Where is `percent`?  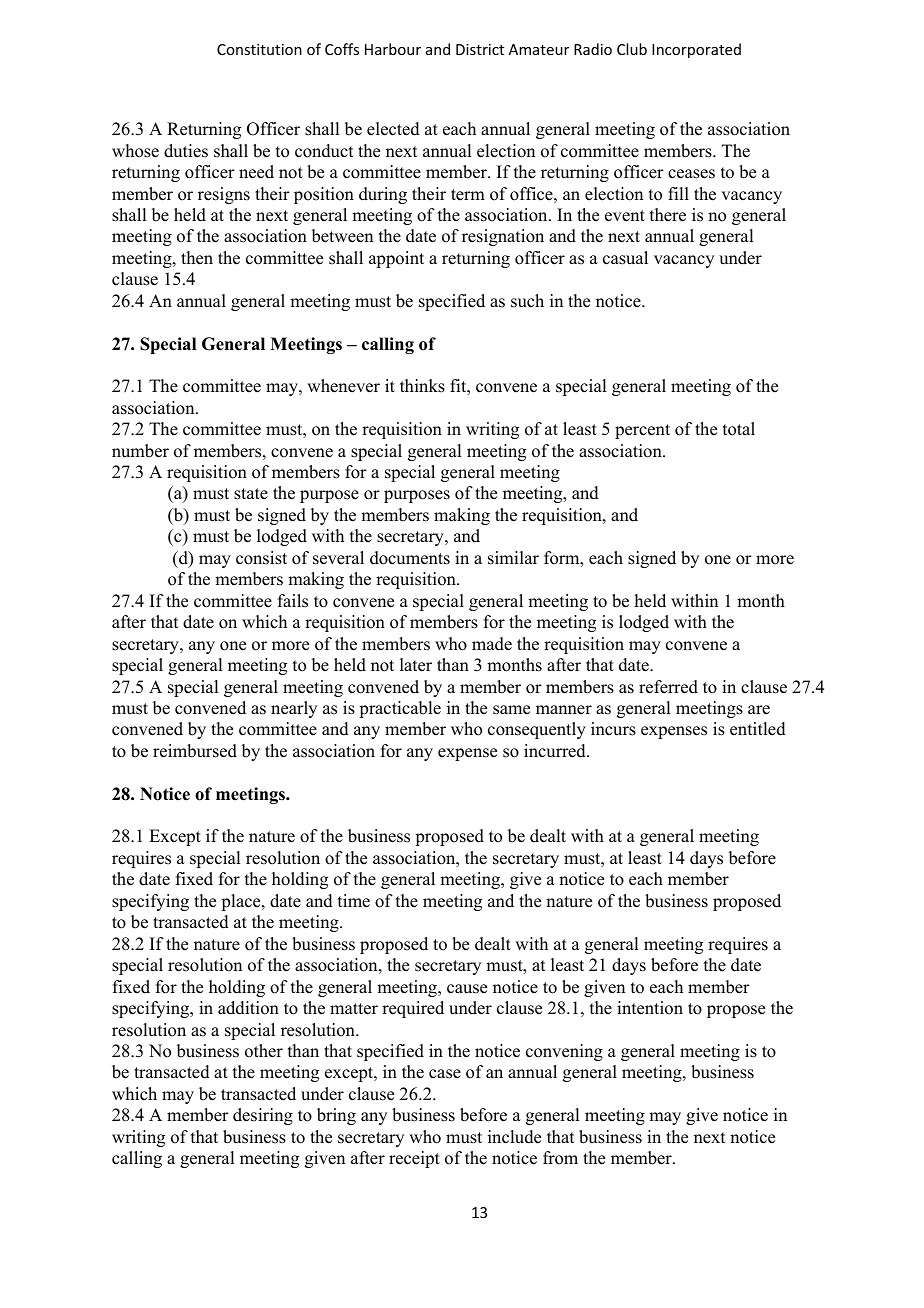
percent is located at coordinates (642, 431).
